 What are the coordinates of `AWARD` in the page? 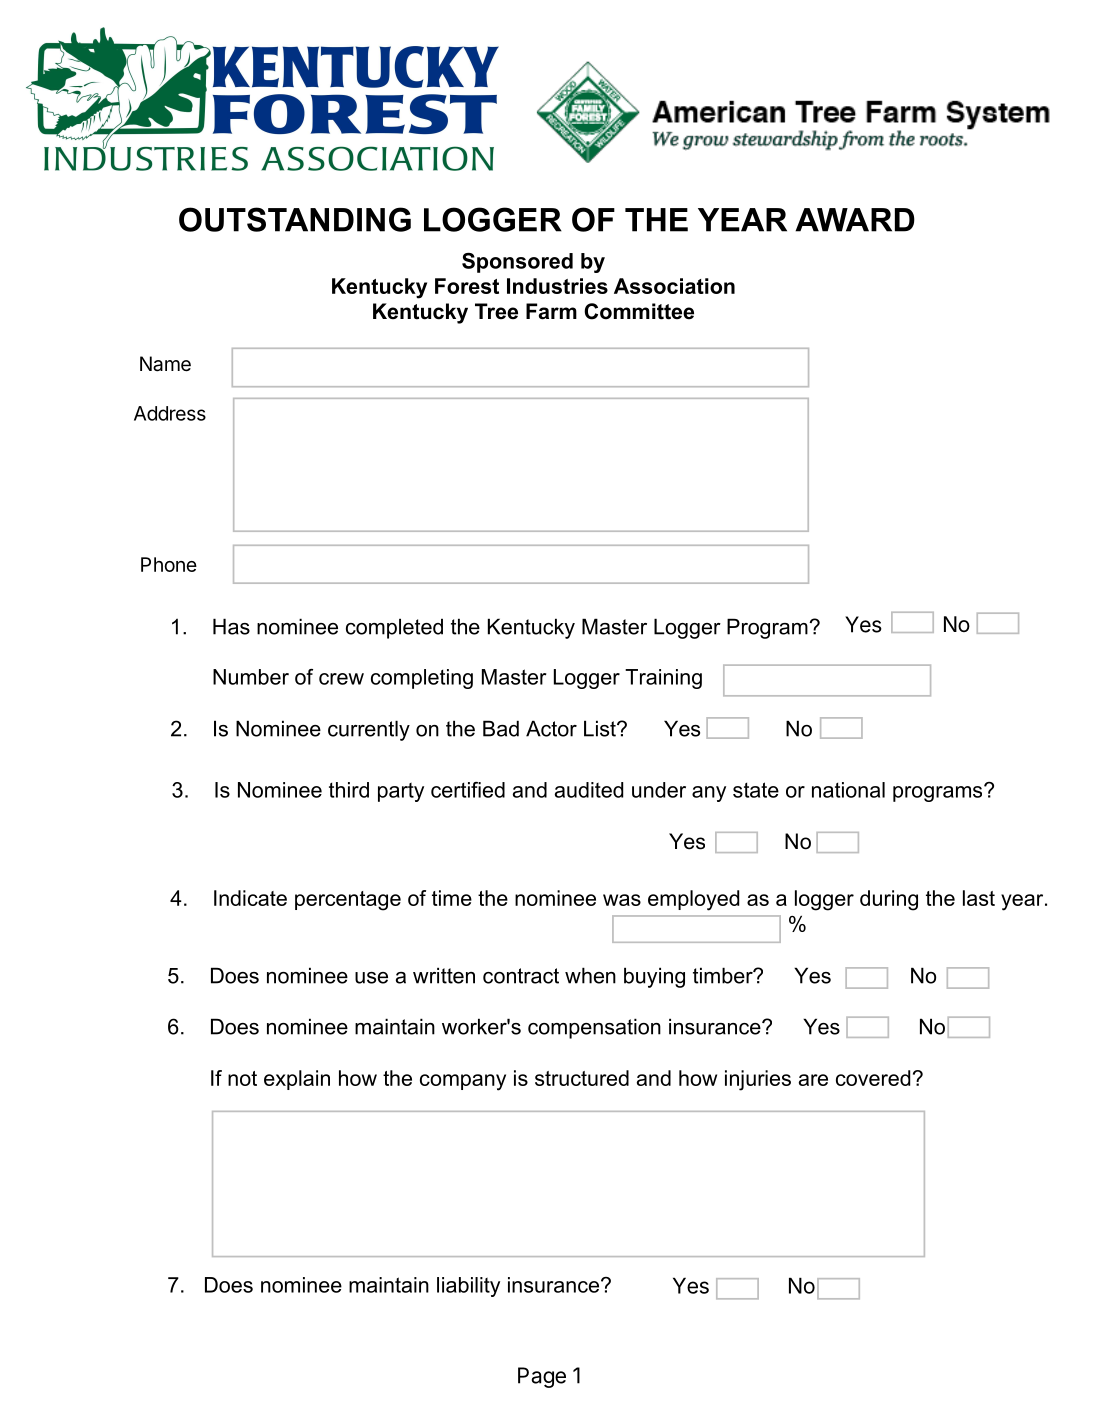 It's located at (855, 220).
